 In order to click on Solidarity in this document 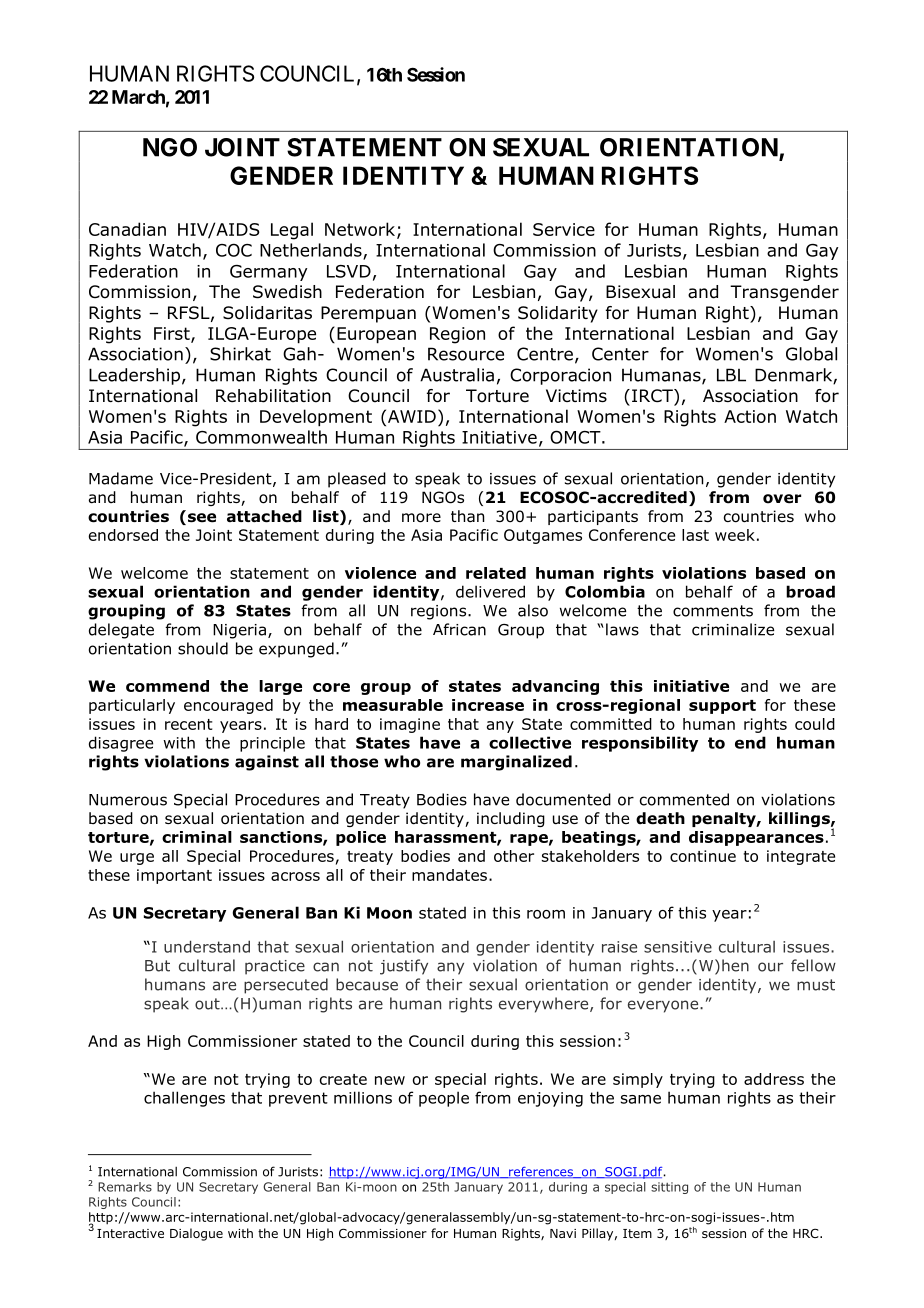, I will do `click(558, 314)`.
